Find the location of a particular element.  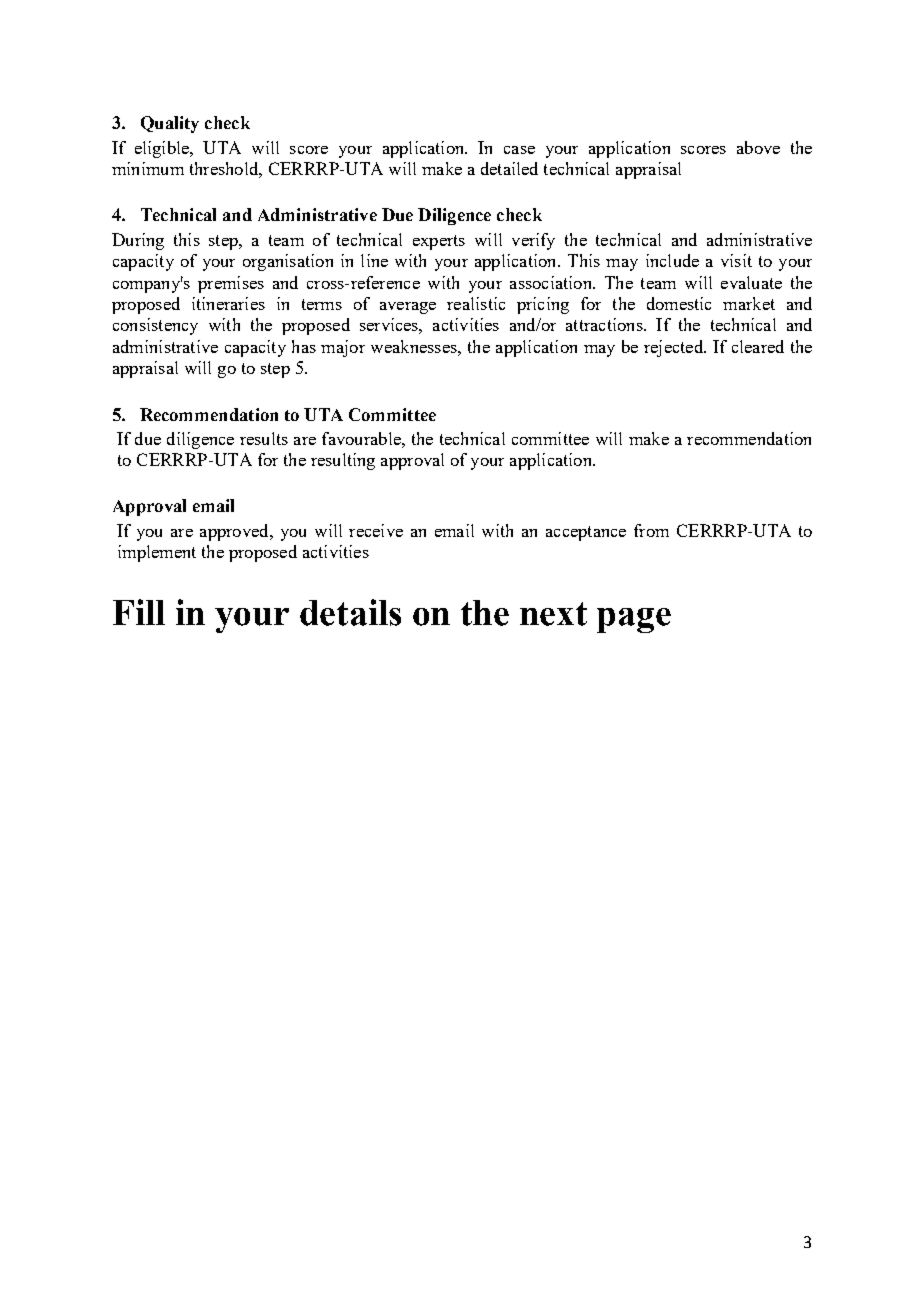

Fill is located at coordinates (139, 612).
